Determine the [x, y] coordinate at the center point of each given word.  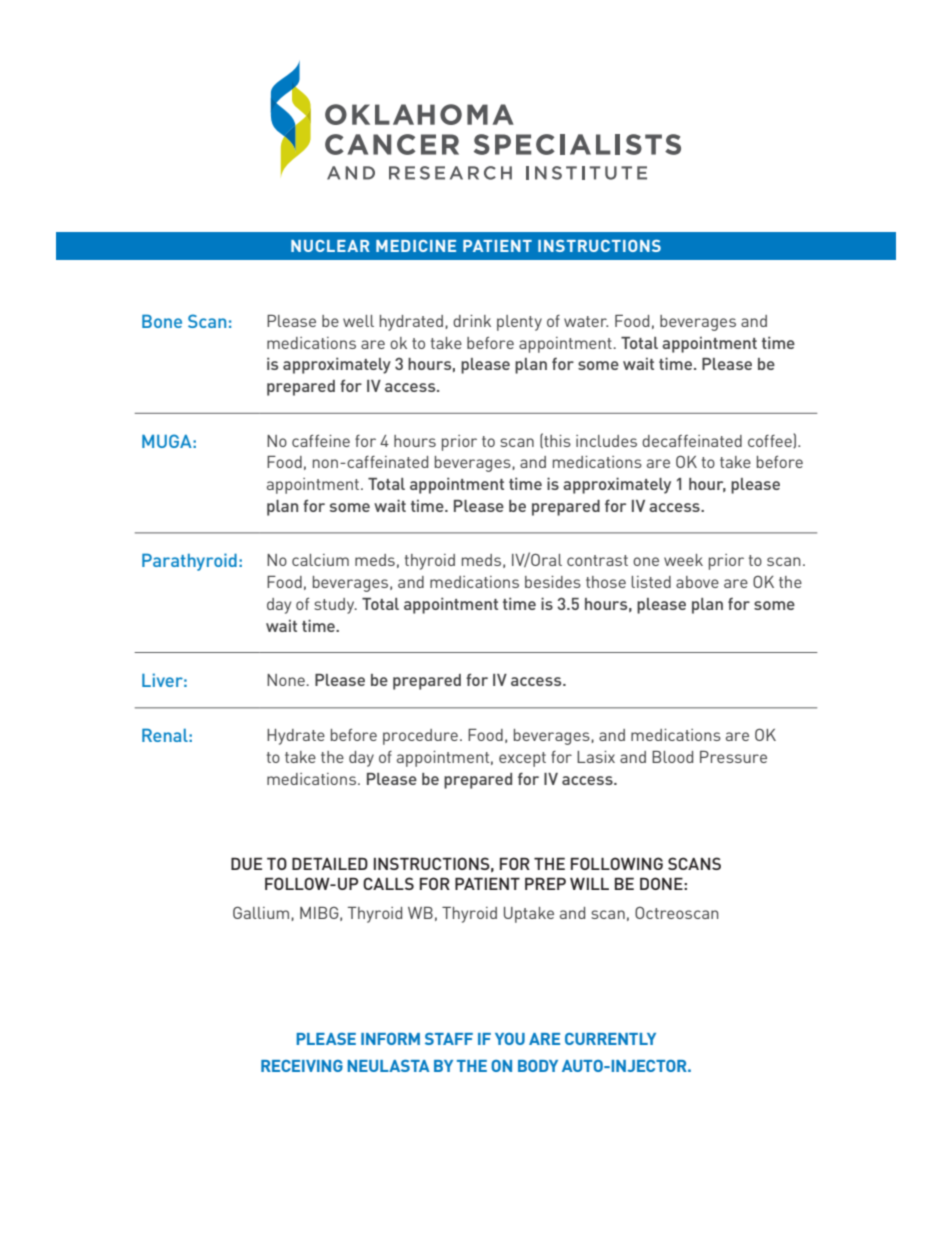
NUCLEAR [330, 246]
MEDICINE [416, 246]
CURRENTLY [610, 1039]
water [586, 321]
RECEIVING [302, 1066]
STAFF [449, 1039]
